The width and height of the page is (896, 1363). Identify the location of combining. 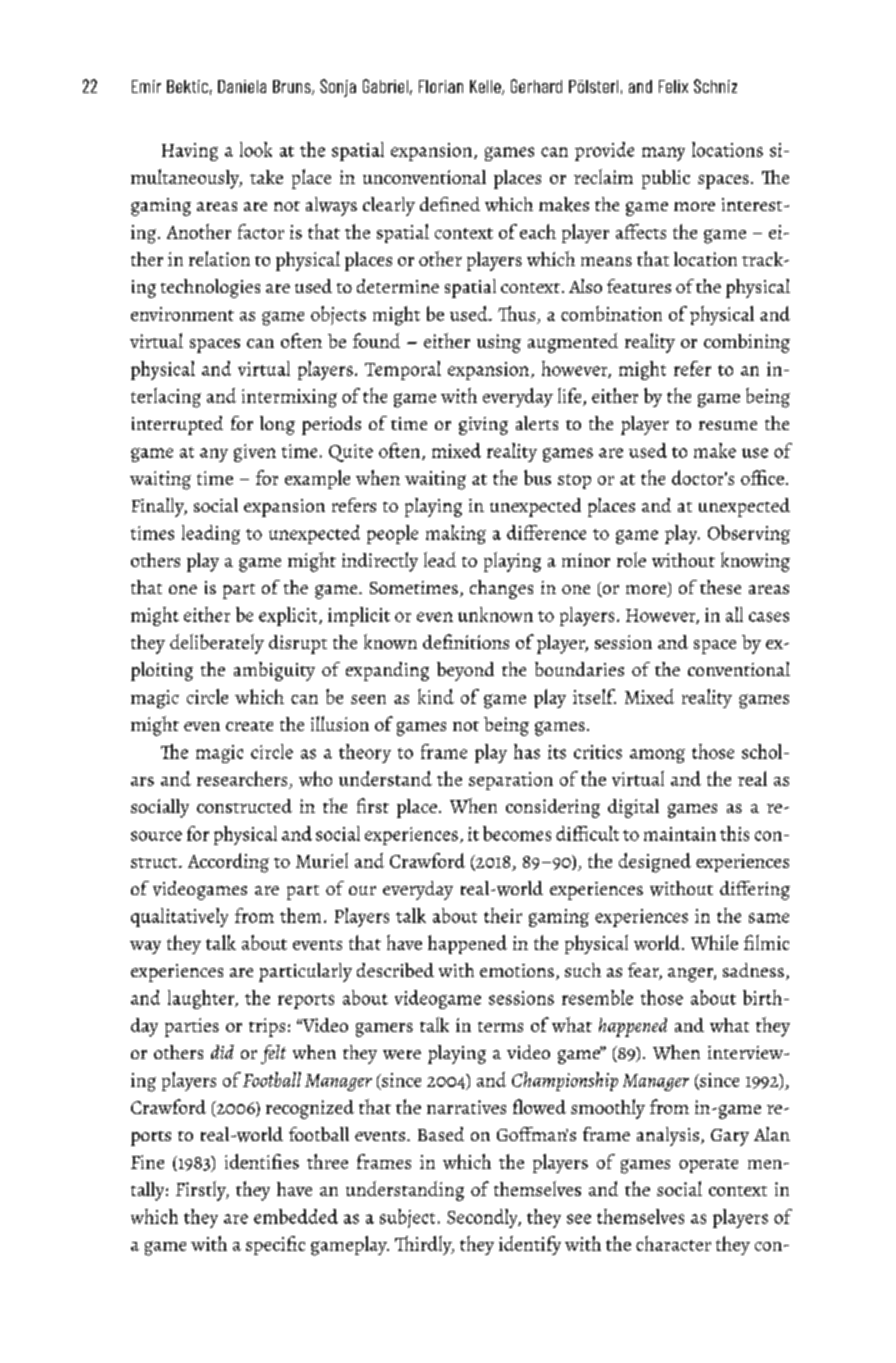
(747, 343).
